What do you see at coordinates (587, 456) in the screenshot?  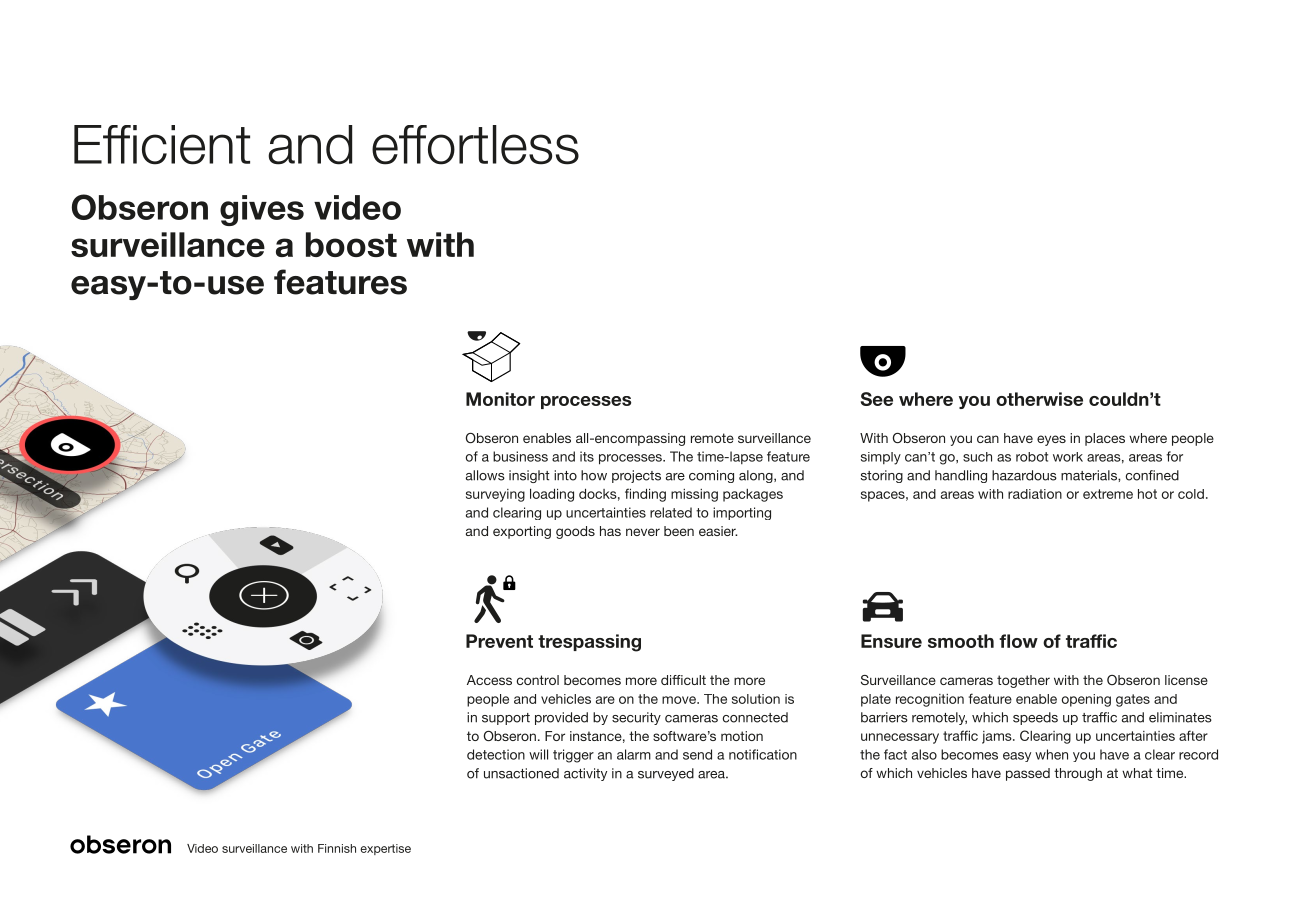 I see `its` at bounding box center [587, 456].
